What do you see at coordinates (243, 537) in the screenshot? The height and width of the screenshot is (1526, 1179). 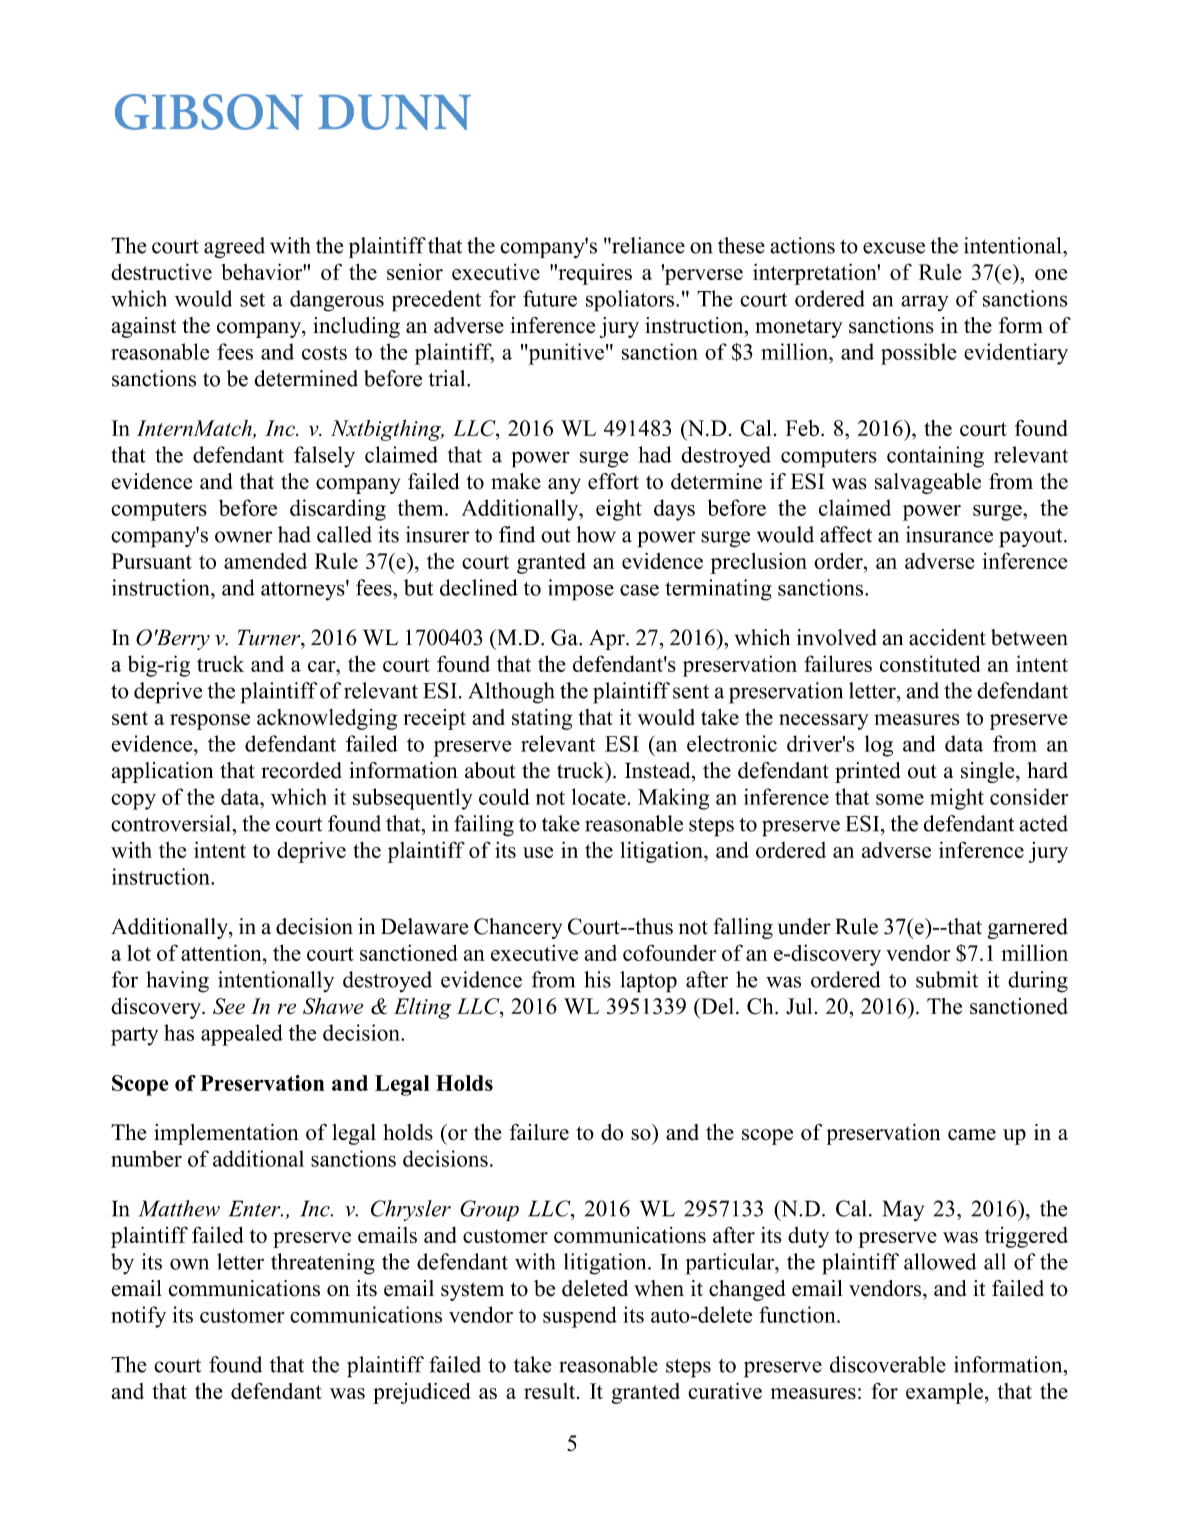 I see `owner` at bounding box center [243, 537].
